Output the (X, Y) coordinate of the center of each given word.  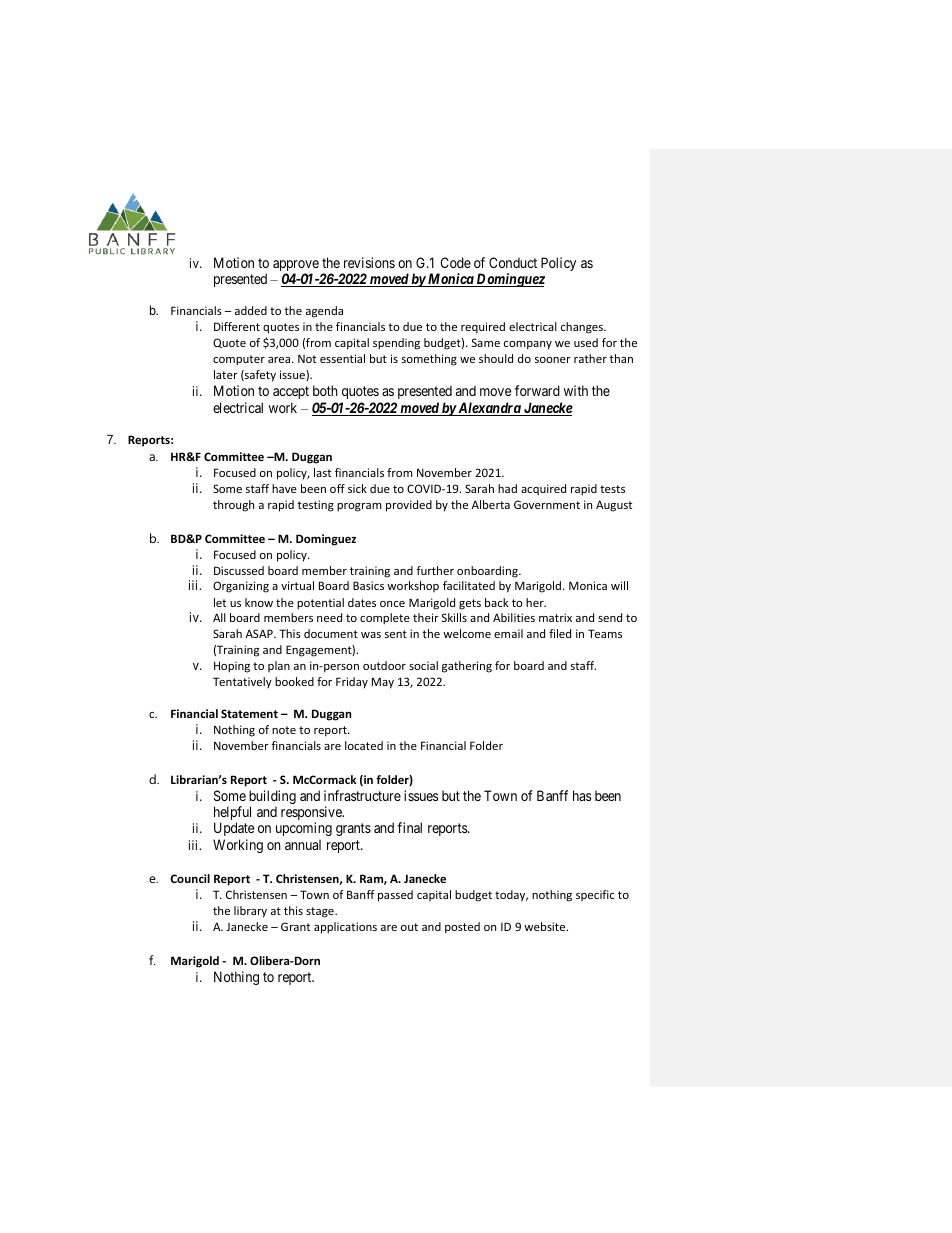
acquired (543, 489)
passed (395, 896)
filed (560, 633)
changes (583, 328)
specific (595, 895)
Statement (249, 713)
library (250, 912)
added (251, 310)
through (233, 506)
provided (409, 506)
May (383, 683)
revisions (369, 262)
